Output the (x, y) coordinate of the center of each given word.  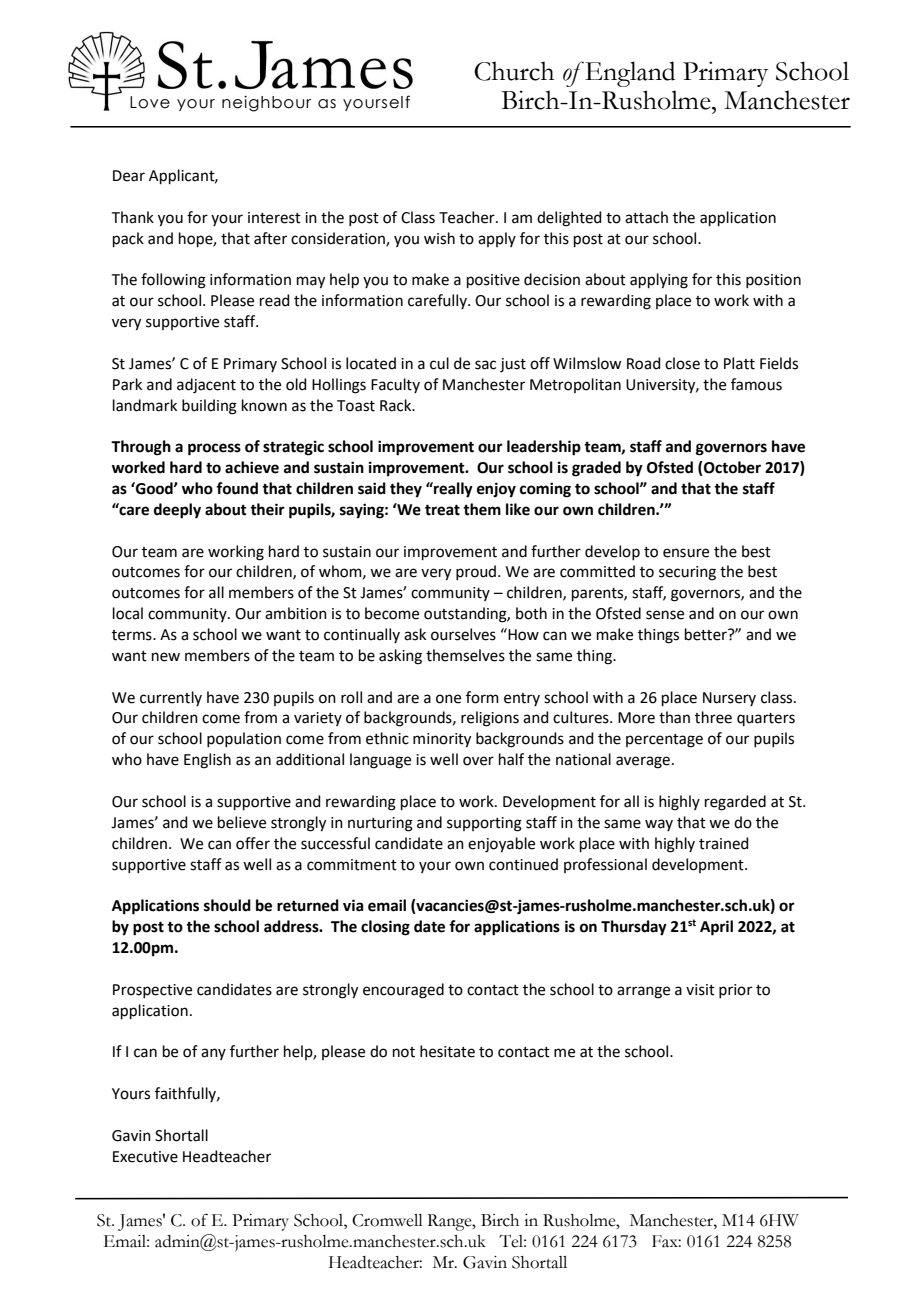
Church (514, 71)
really (452, 490)
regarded (735, 803)
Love (150, 102)
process (214, 449)
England (629, 74)
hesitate (447, 1051)
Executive (145, 1157)
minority (442, 740)
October (731, 468)
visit (700, 990)
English (207, 761)
